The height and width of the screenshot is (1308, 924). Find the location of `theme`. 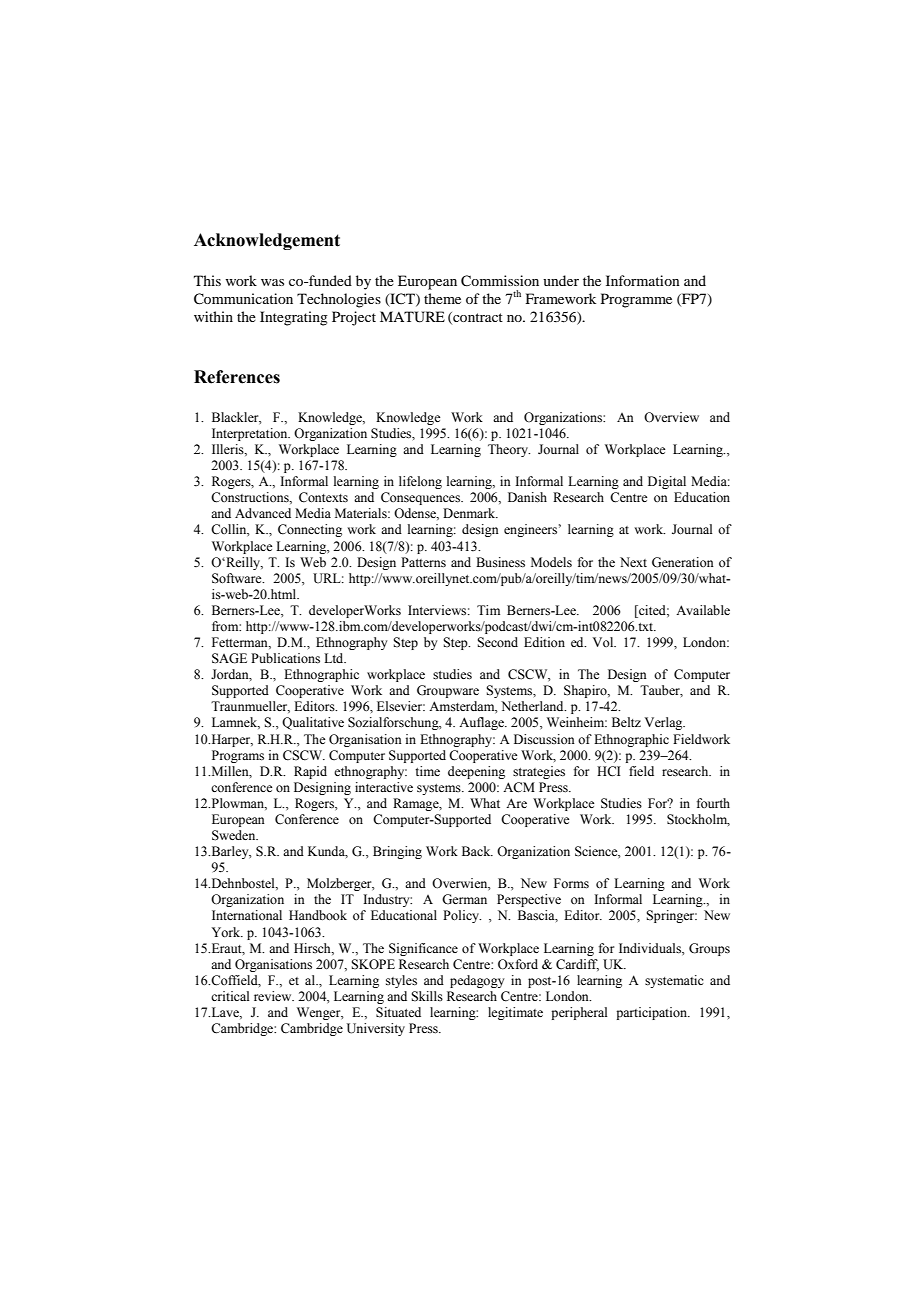

theme is located at coordinates (442, 298).
